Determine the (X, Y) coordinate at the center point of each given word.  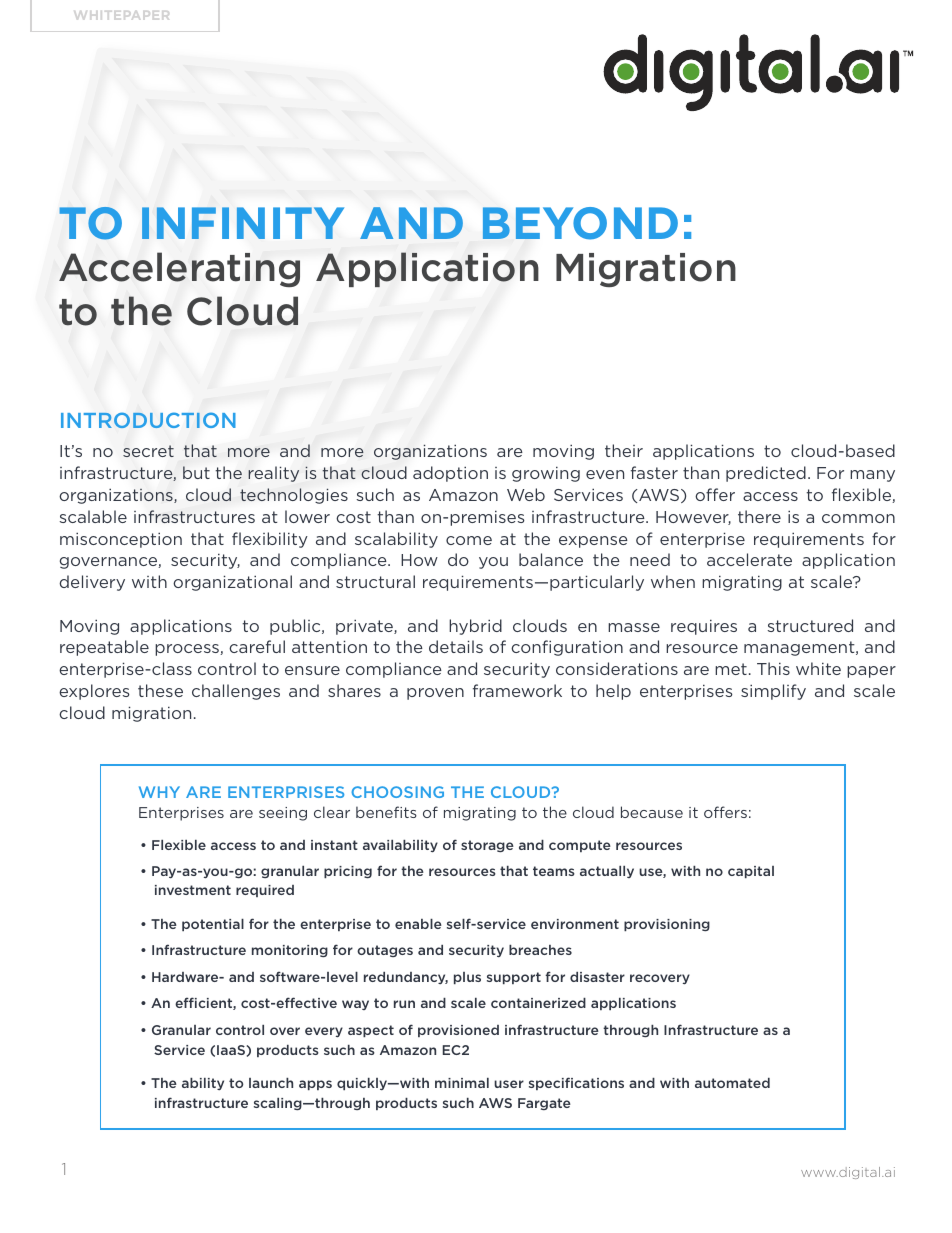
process (188, 650)
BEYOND (580, 223)
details (456, 646)
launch (271, 1083)
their (624, 450)
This (773, 668)
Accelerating (179, 269)
